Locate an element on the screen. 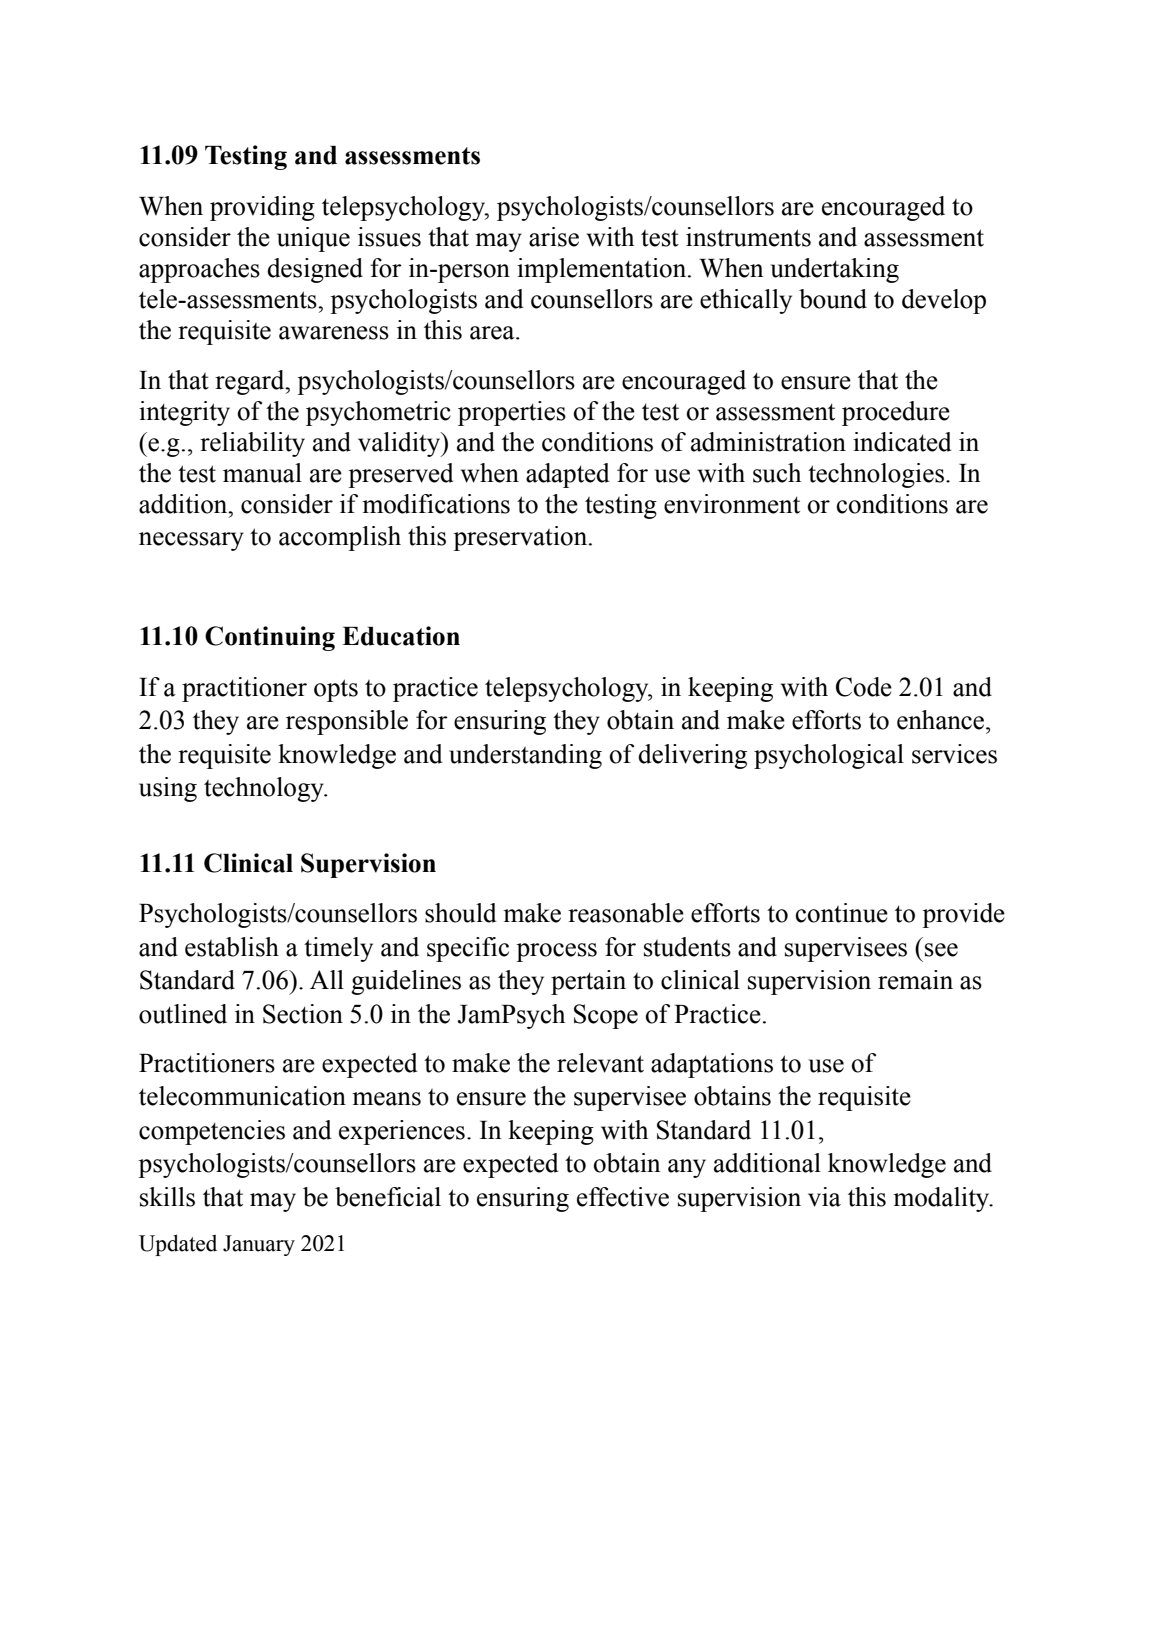 Image resolution: width=1150 pixels, height=1625 pixels. arise is located at coordinates (554, 237).
